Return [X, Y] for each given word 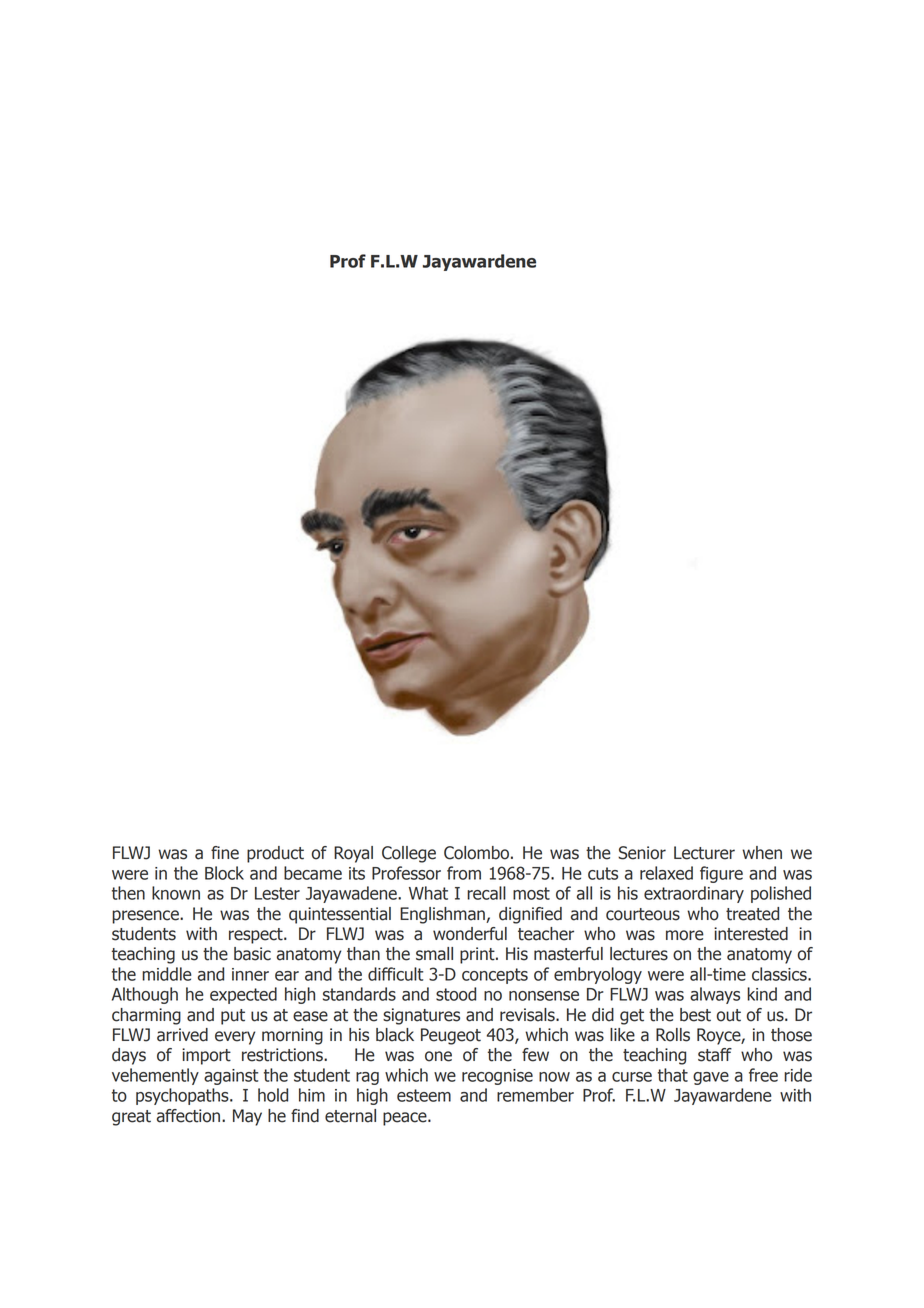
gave [711, 1078]
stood [456, 994]
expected [243, 995]
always [715, 995]
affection [190, 1116]
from [464, 873]
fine [225, 853]
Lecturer [704, 853]
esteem [424, 1095]
